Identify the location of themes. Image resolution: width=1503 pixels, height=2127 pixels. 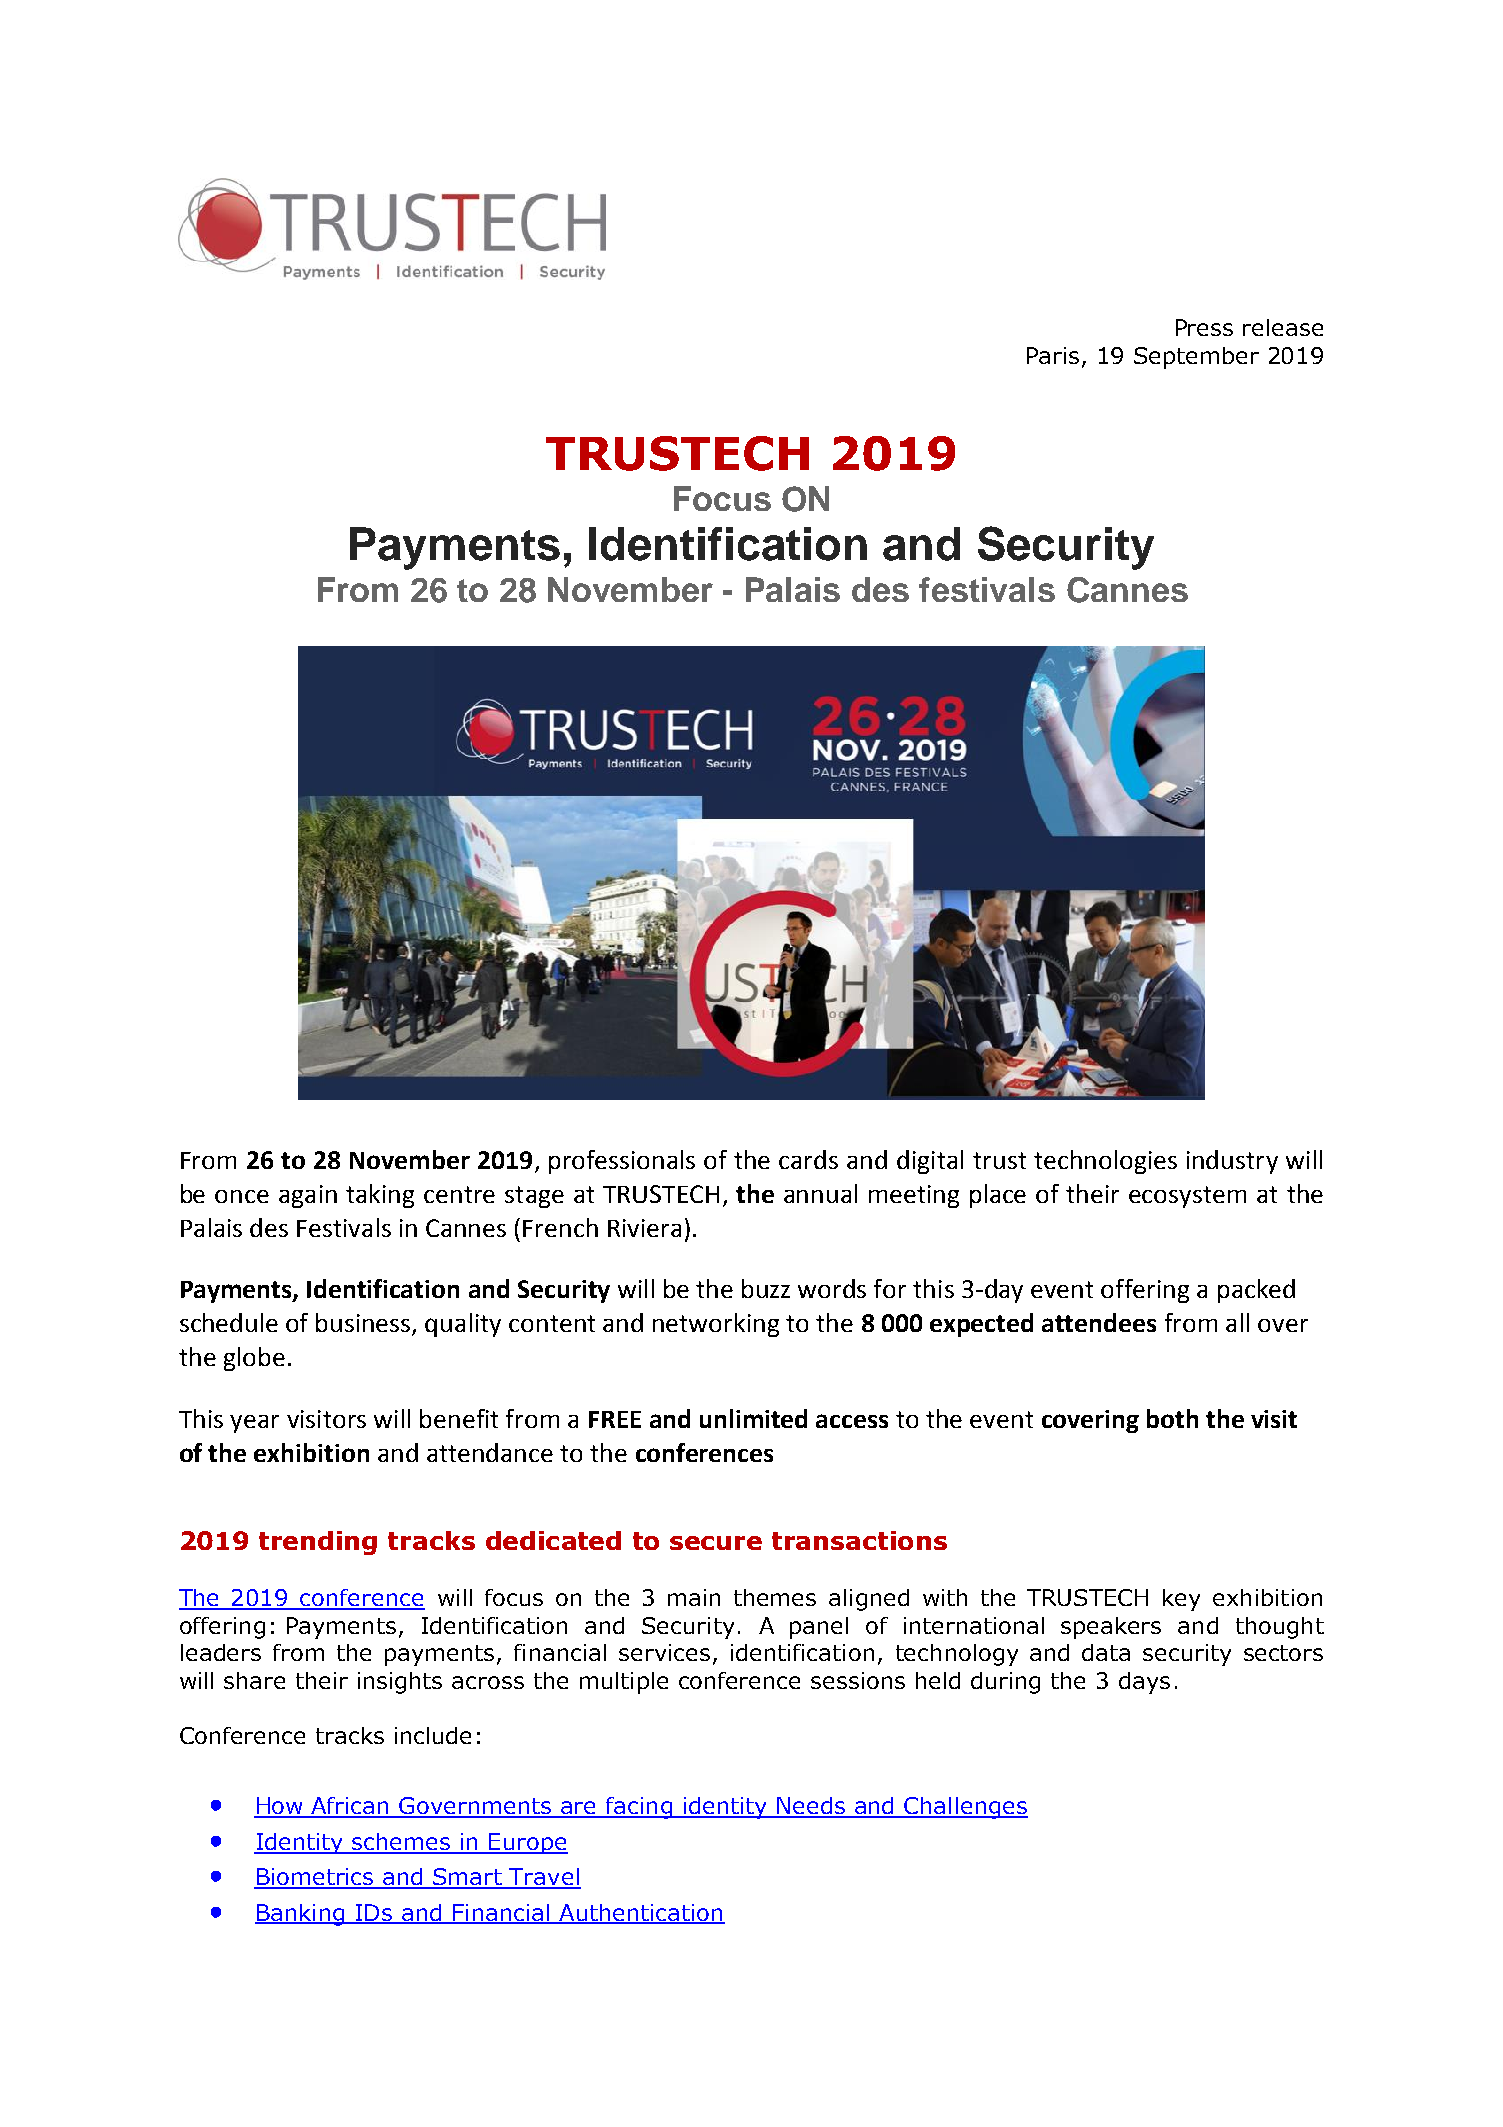
(775, 1597).
